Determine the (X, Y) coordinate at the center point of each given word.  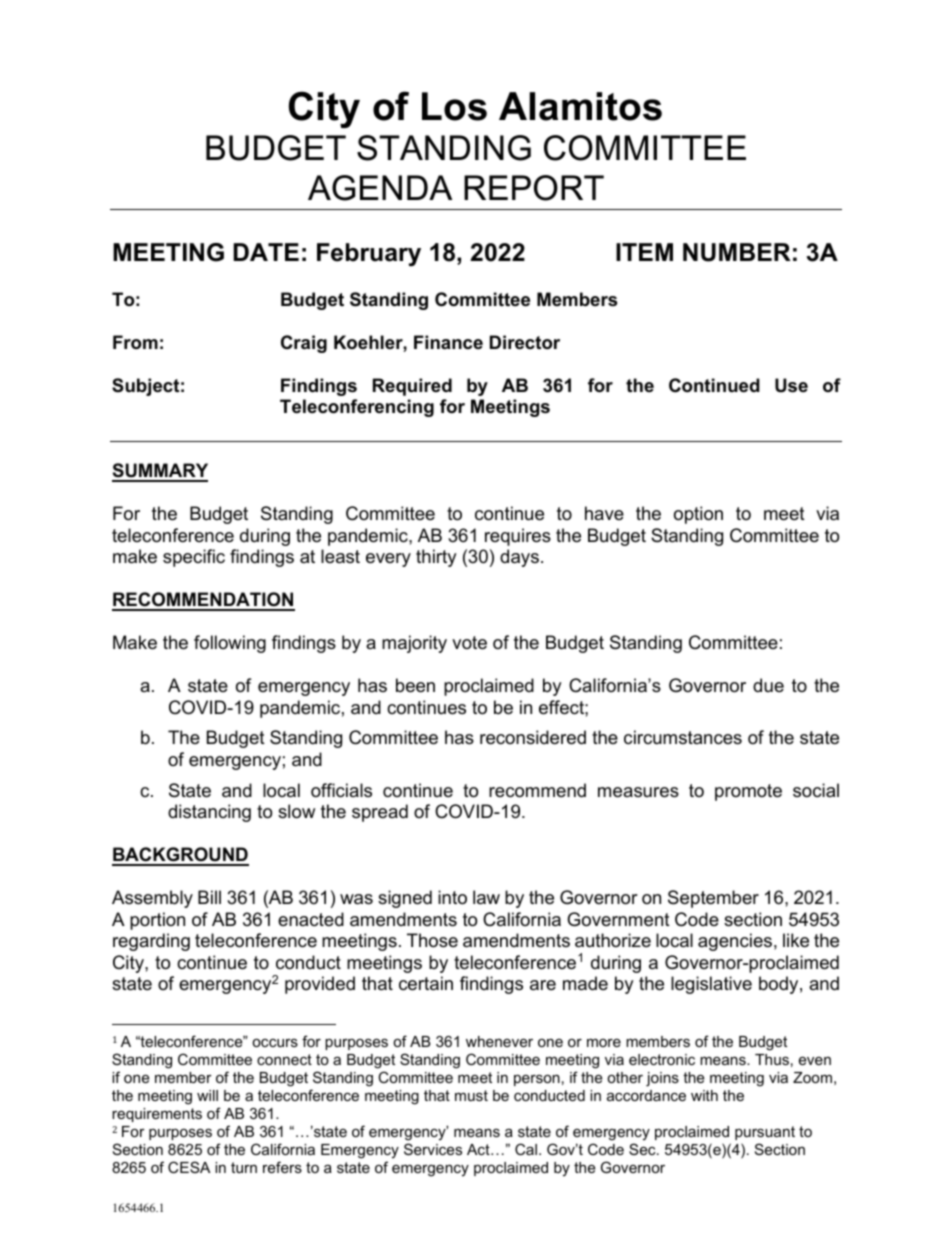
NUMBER (737, 252)
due (768, 685)
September (713, 899)
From (135, 342)
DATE (266, 252)
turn (244, 1167)
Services (433, 1149)
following (230, 644)
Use (791, 385)
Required (412, 387)
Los (454, 106)
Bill (209, 897)
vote (469, 643)
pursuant (765, 1133)
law (486, 897)
